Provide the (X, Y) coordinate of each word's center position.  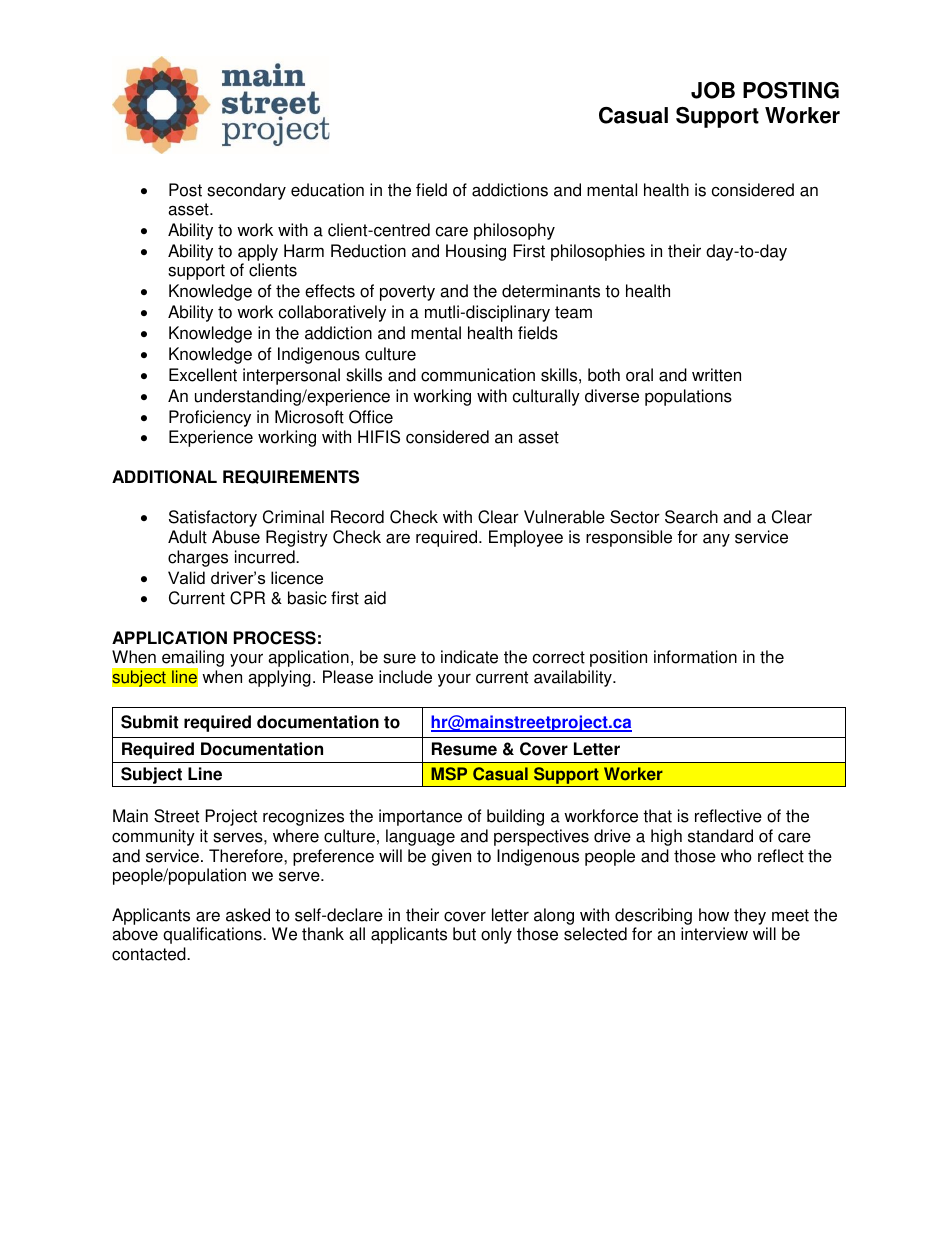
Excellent (203, 375)
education (327, 190)
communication (478, 375)
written (716, 375)
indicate (469, 657)
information (695, 657)
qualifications (213, 935)
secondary (246, 191)
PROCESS (275, 638)
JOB (713, 90)
